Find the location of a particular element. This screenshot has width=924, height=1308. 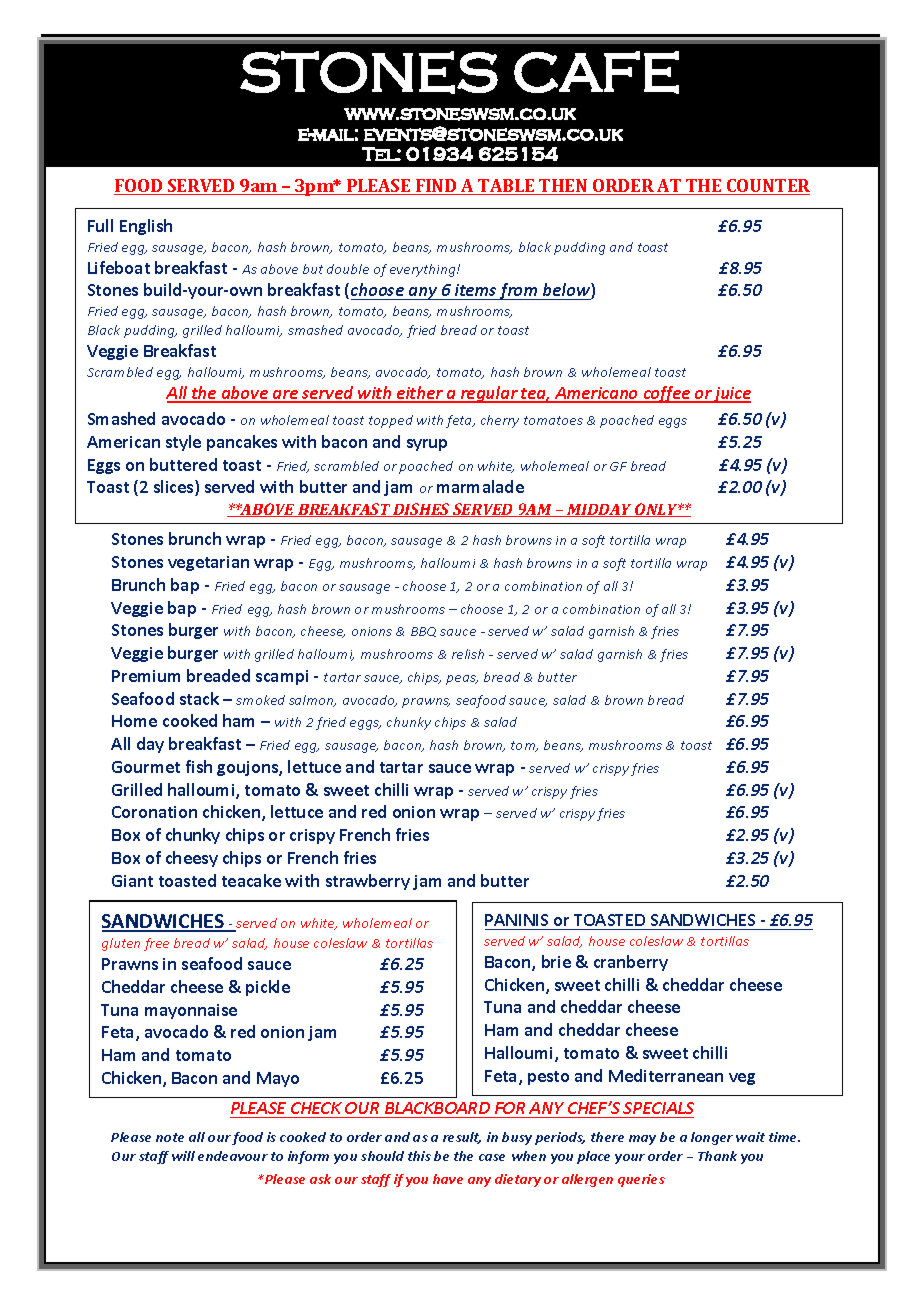

Premium is located at coordinates (146, 676).
